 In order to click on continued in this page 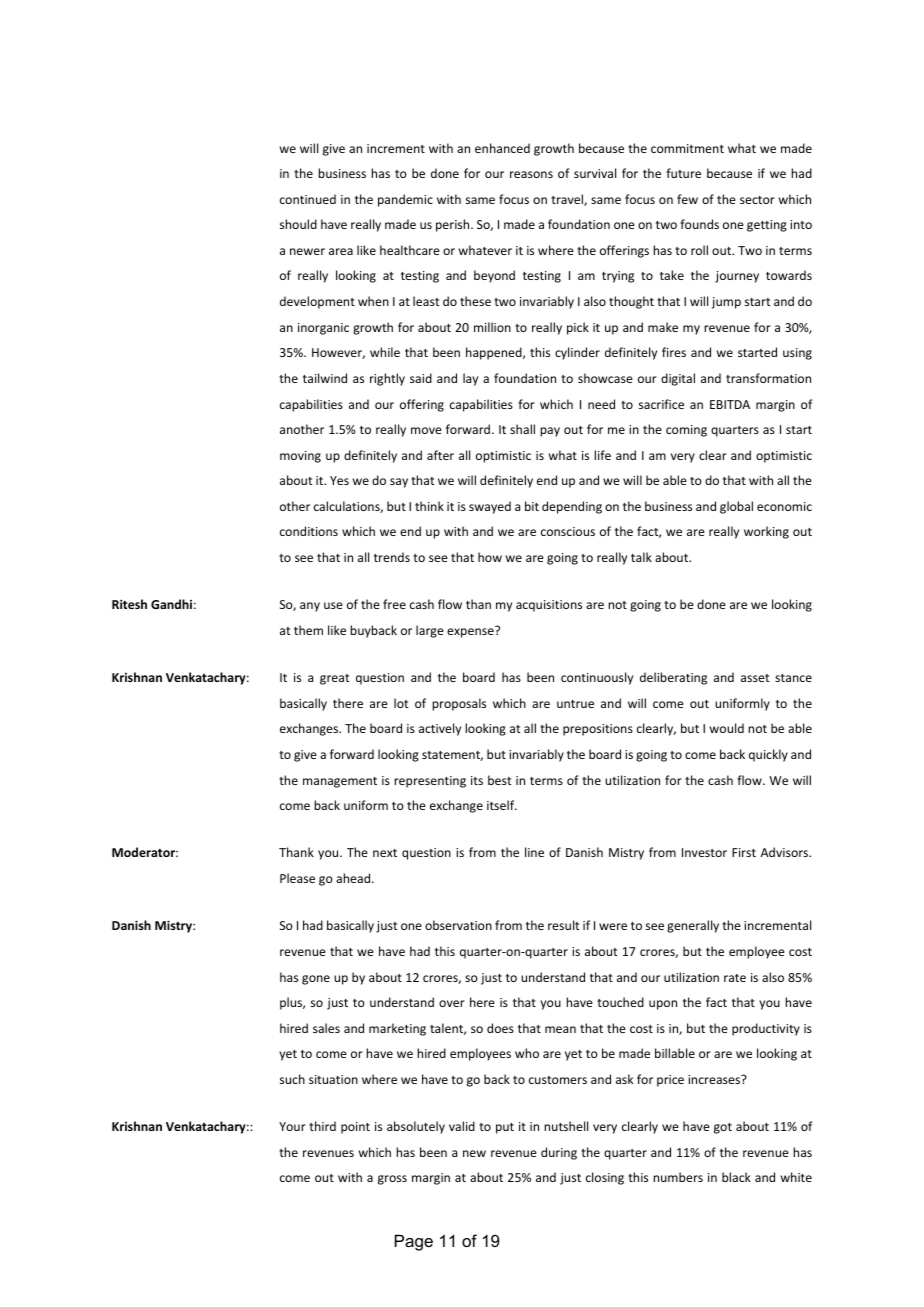, I will do `click(308, 199)`.
